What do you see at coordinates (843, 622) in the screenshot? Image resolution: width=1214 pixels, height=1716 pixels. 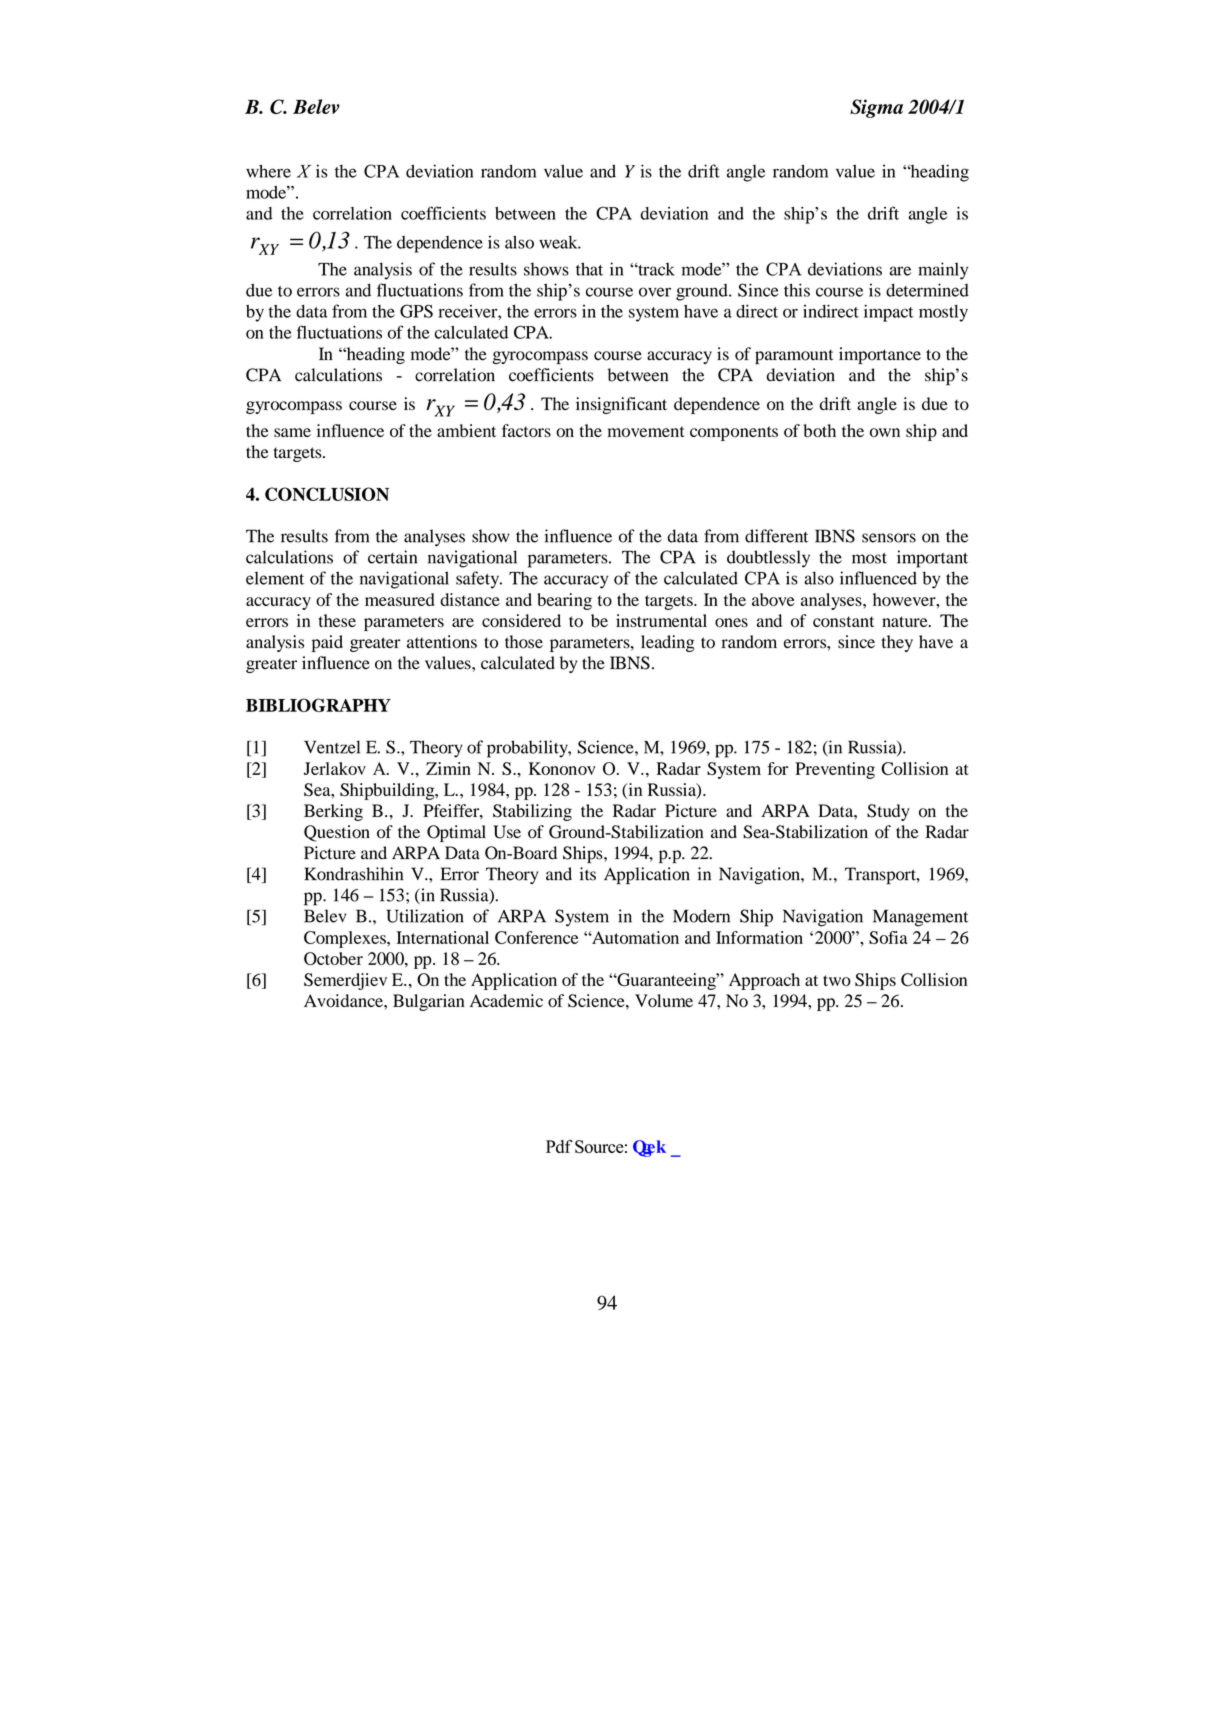 I see `constant` at bounding box center [843, 622].
